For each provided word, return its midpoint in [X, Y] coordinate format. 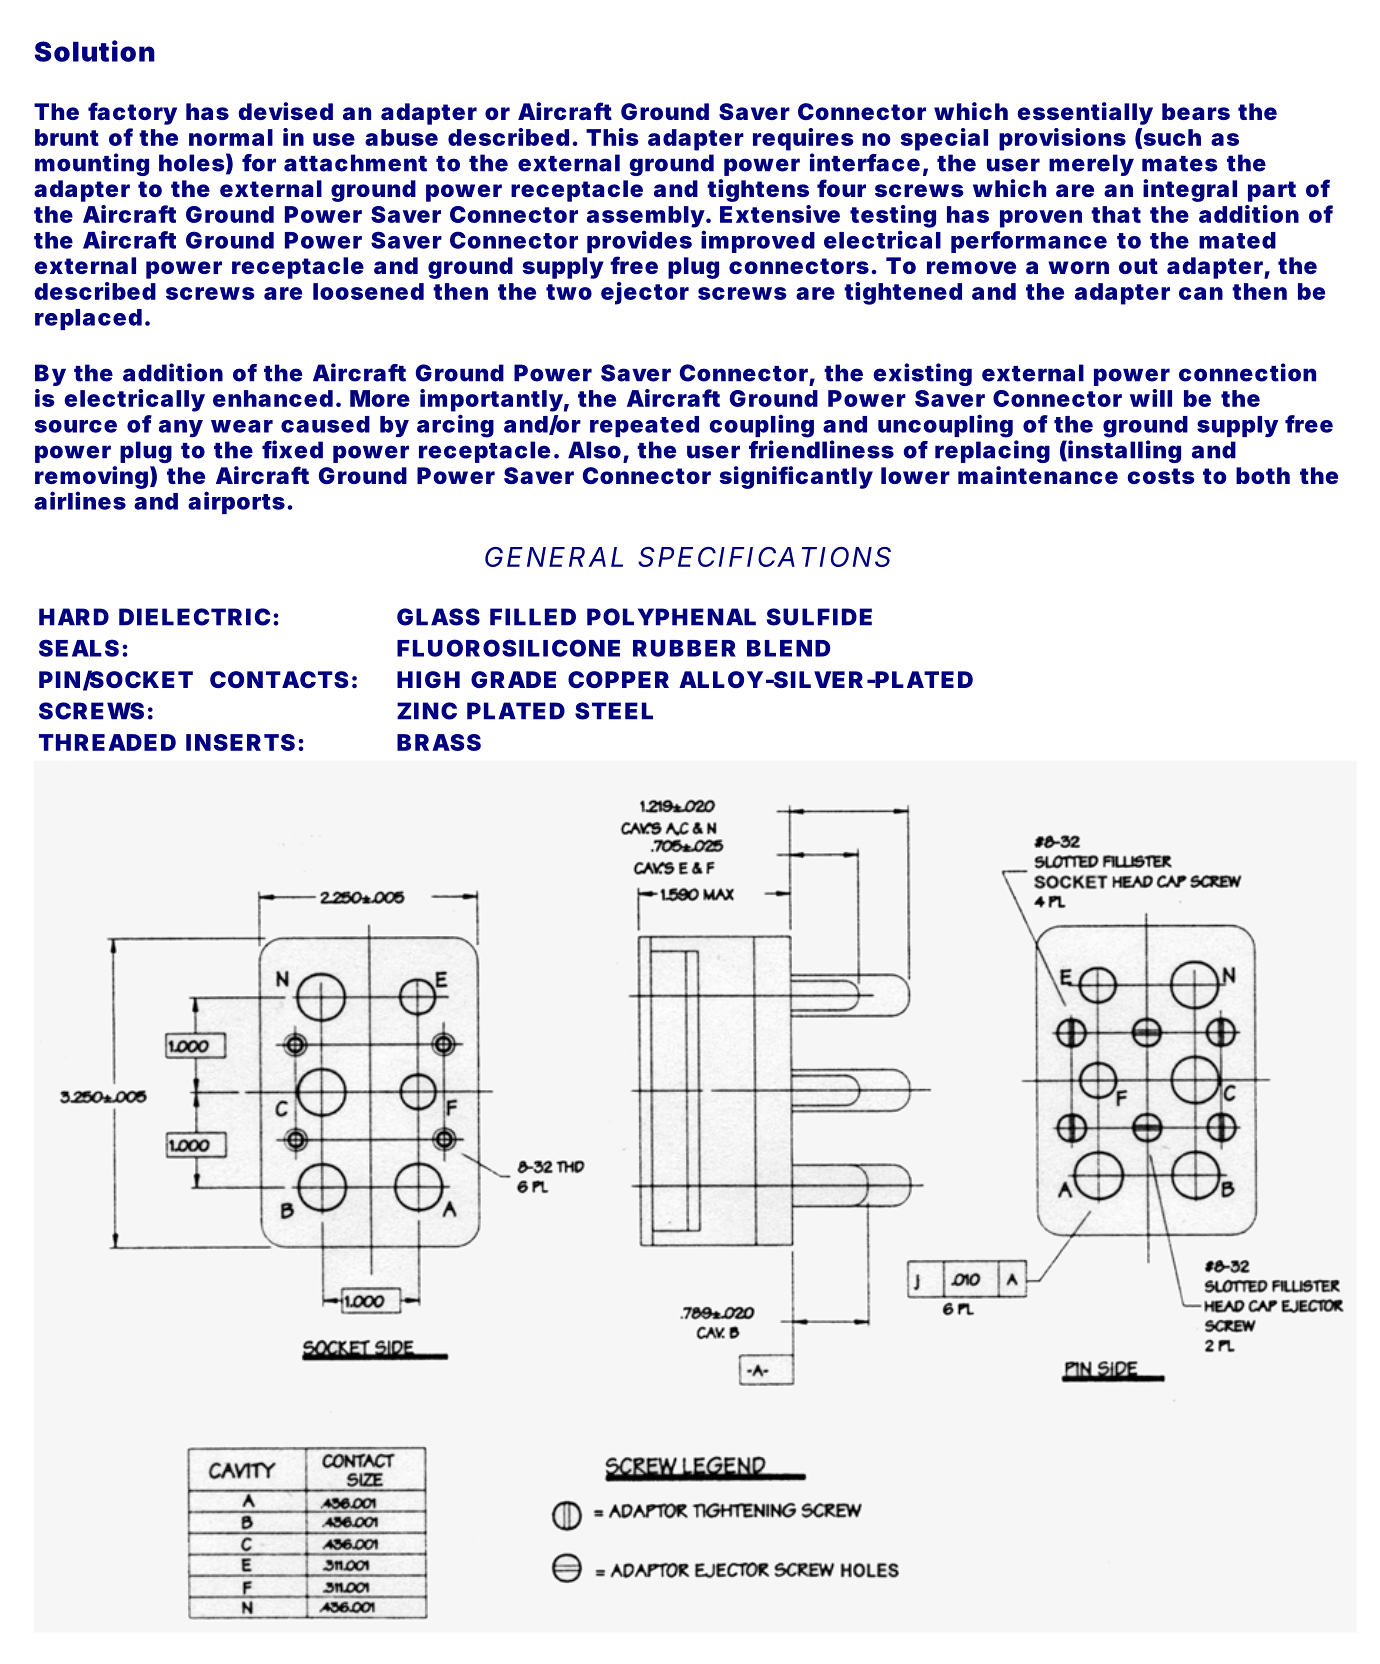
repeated [644, 426]
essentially [1085, 113]
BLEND [788, 648]
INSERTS [240, 742]
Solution [95, 51]
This [612, 137]
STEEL [614, 711]
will [1151, 398]
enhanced [273, 398]
